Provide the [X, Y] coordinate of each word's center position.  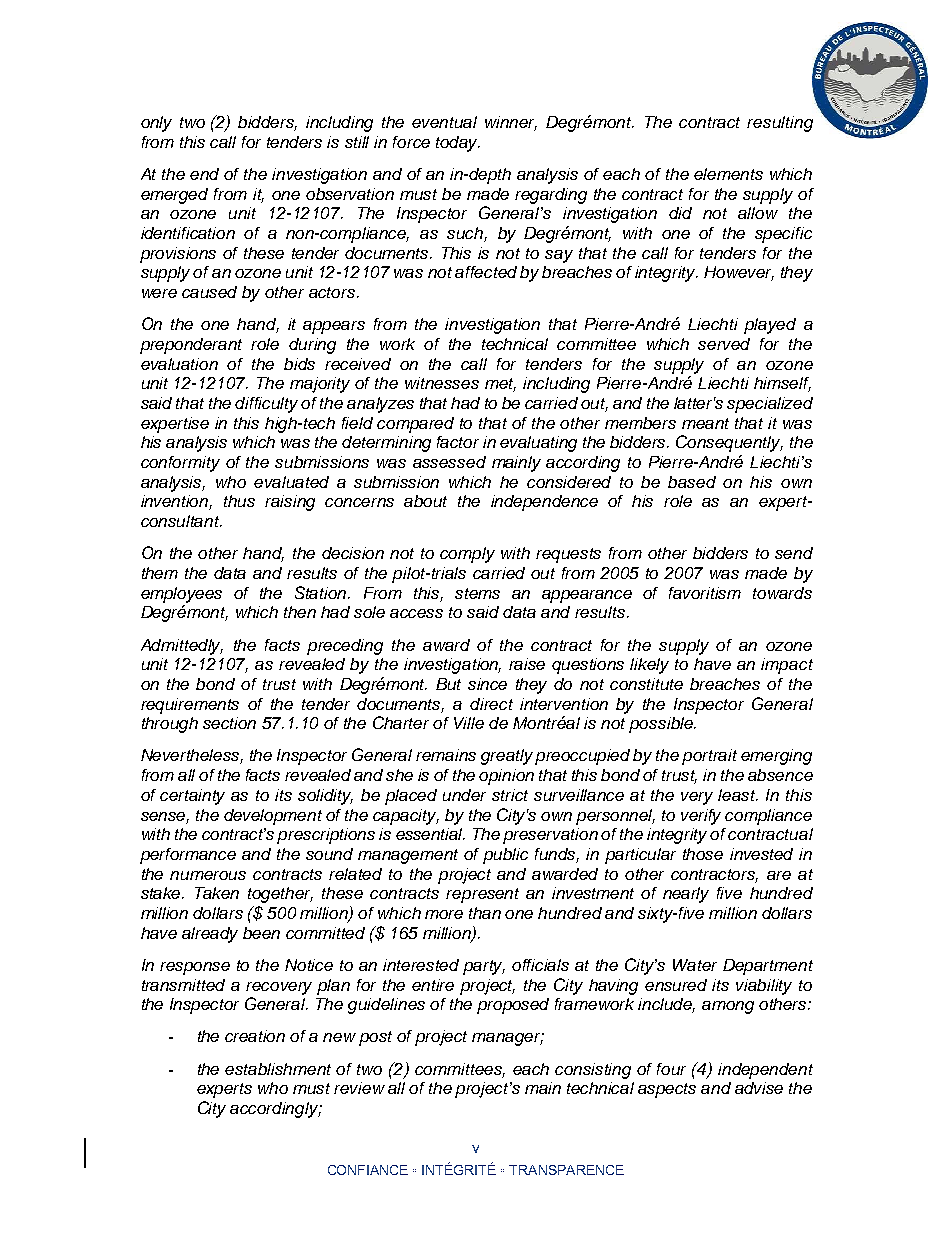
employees [181, 595]
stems [477, 593]
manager [508, 1039]
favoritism [705, 593]
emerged [174, 196]
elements [728, 174]
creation [255, 1036]
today [458, 144]
